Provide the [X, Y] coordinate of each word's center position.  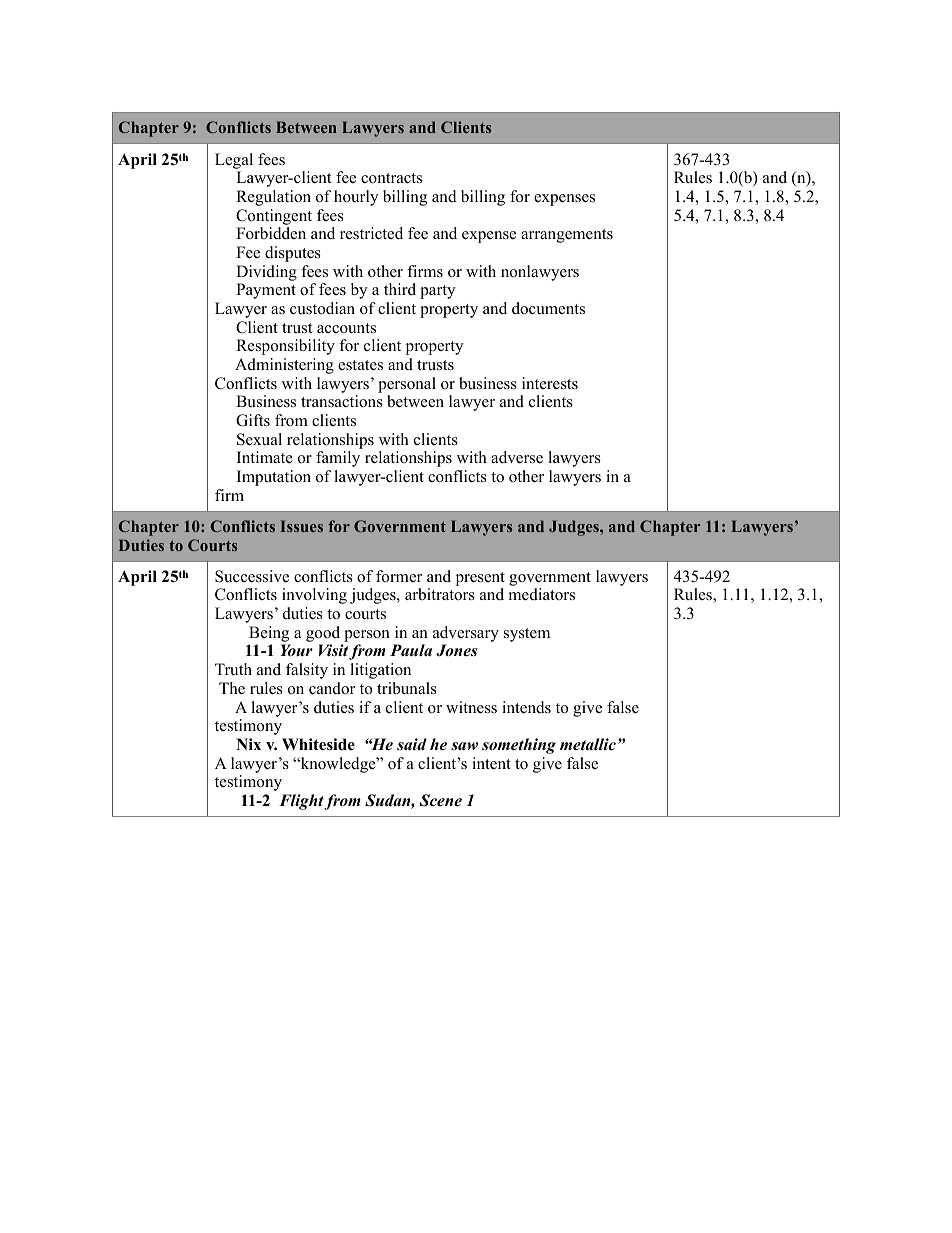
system [527, 635]
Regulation [273, 198]
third [400, 289]
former [399, 576]
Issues [301, 526]
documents [548, 308]
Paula [411, 650]
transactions [342, 401]
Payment [266, 291]
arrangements [567, 236]
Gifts [253, 420]
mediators [542, 594]
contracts [391, 178]
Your [296, 650]
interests [550, 383]
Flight [302, 802]
